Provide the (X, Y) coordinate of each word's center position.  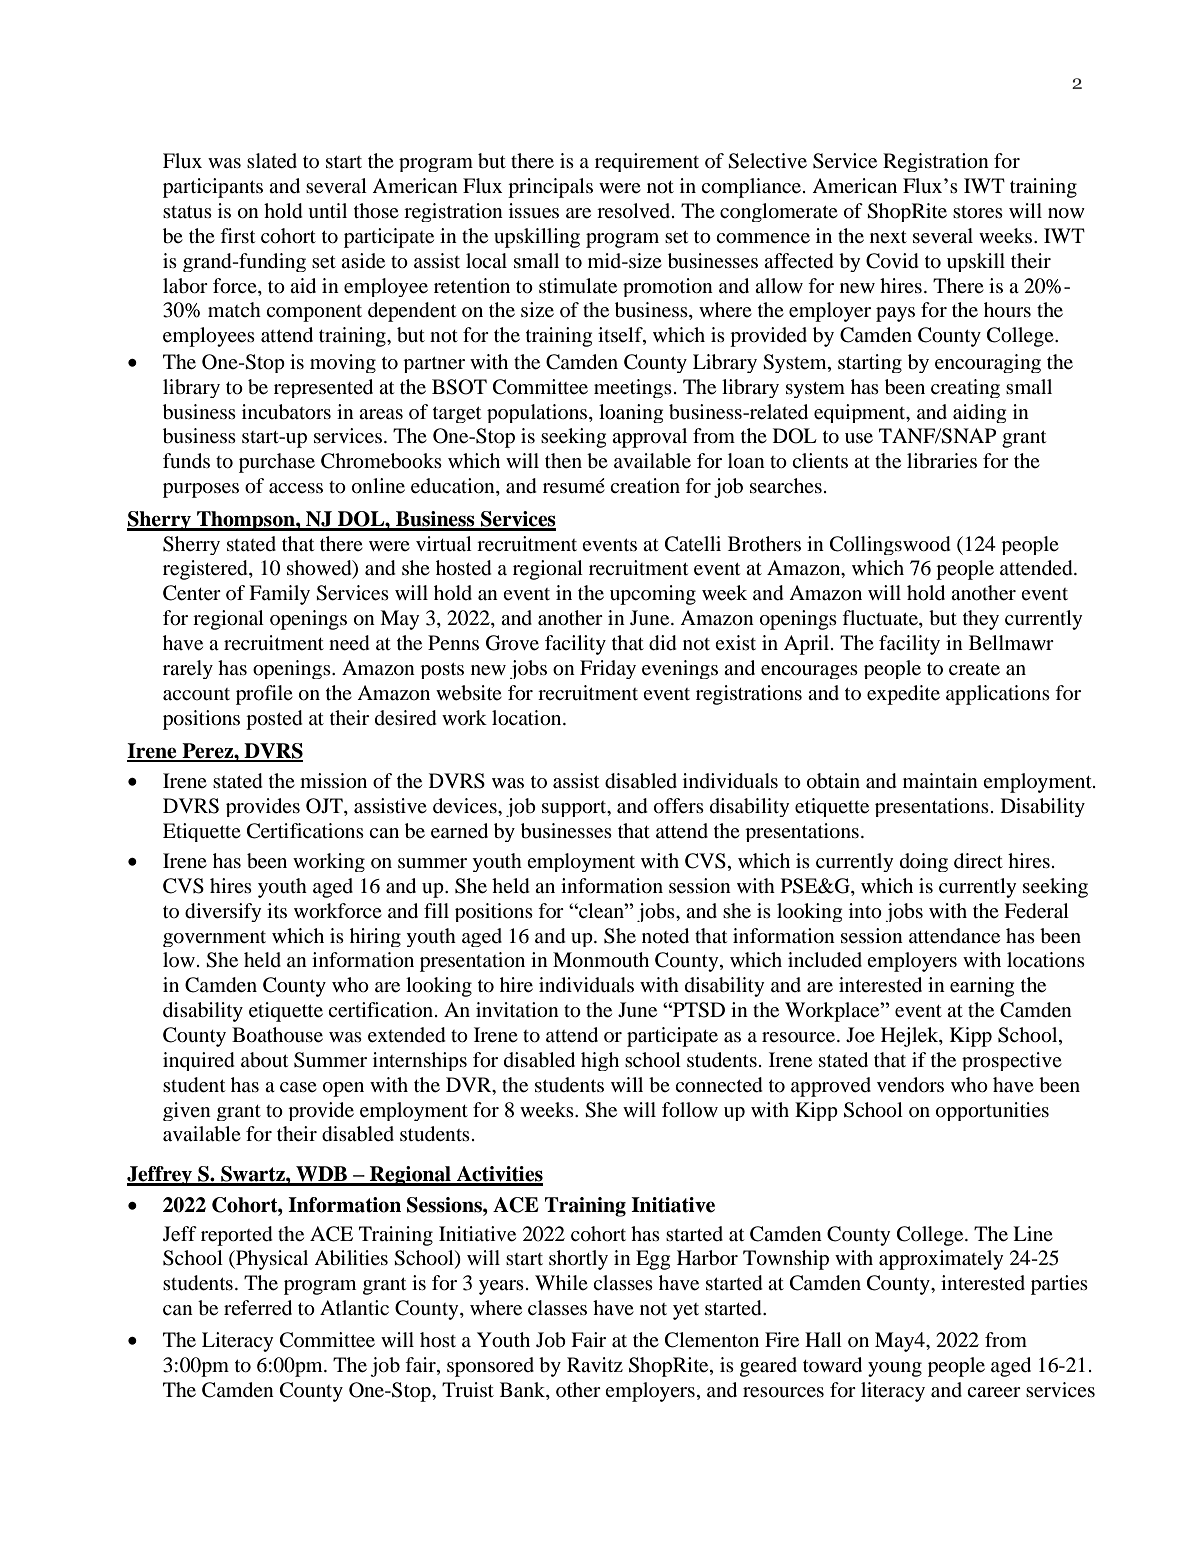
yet (686, 1311)
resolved (635, 211)
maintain (940, 780)
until (327, 211)
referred (258, 1308)
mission (333, 781)
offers (679, 806)
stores (978, 212)
